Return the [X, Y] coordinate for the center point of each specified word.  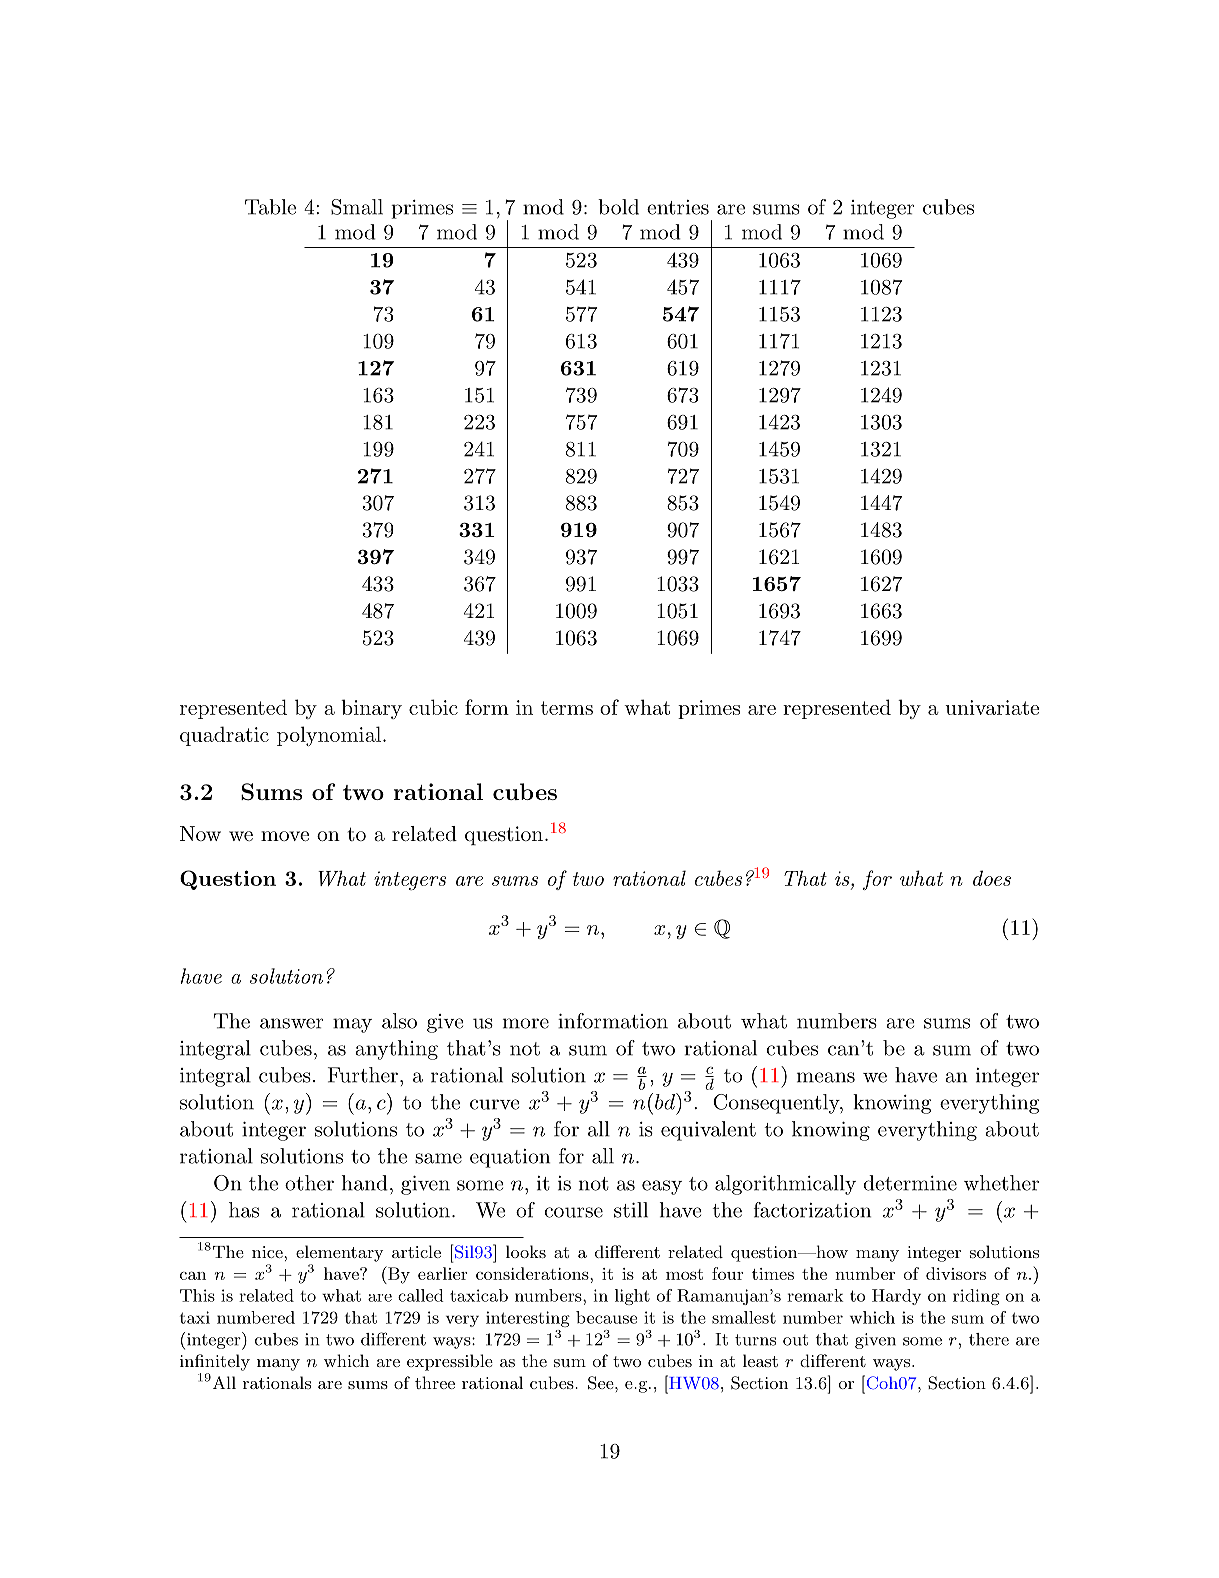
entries [678, 207]
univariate [992, 707]
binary [371, 709]
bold [618, 207]
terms [567, 708]
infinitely [215, 1362]
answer [291, 1023]
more [526, 1023]
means [826, 1077]
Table [270, 207]
